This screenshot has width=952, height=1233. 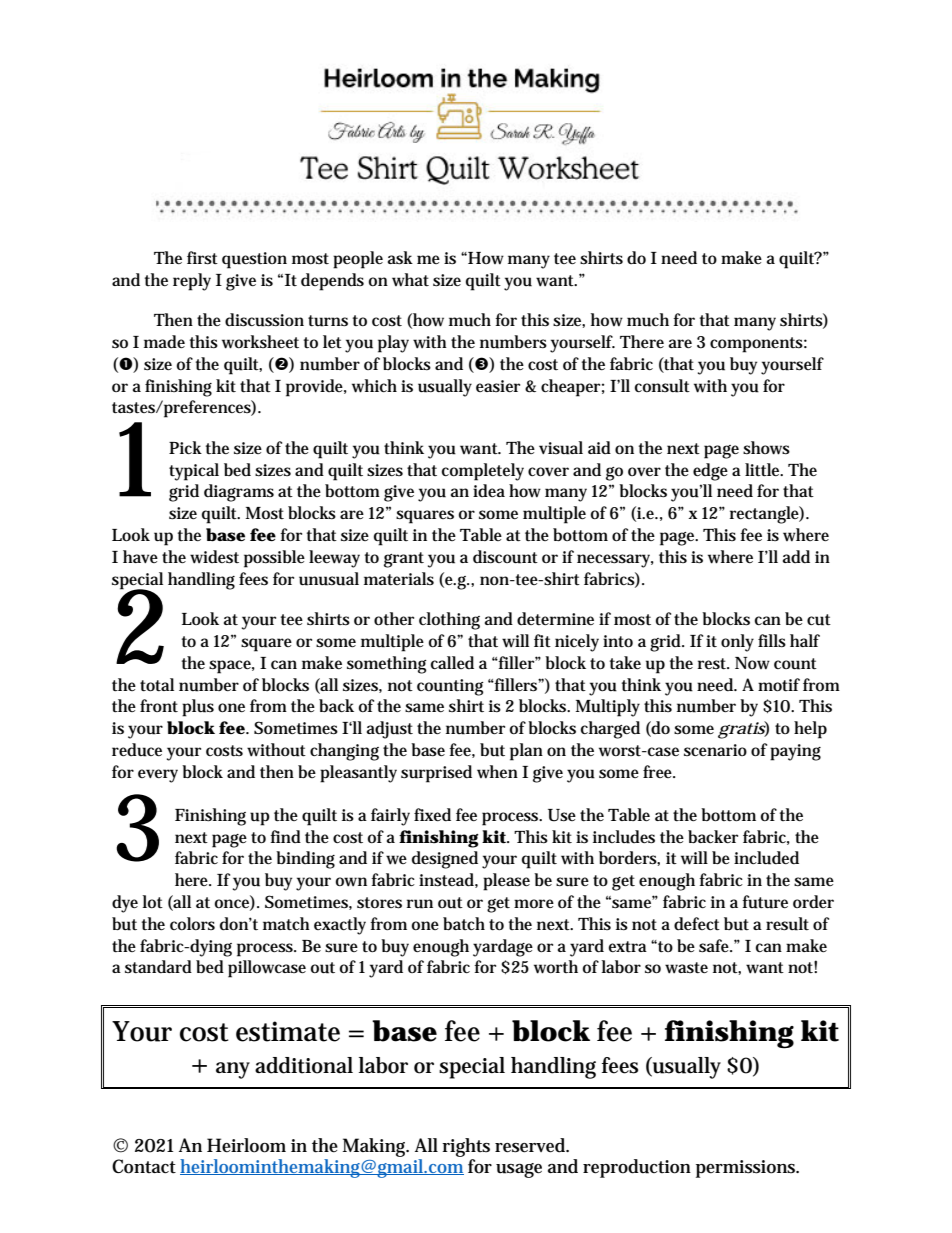 What do you see at coordinates (483, 472) in the screenshot?
I see `completely` at bounding box center [483, 472].
